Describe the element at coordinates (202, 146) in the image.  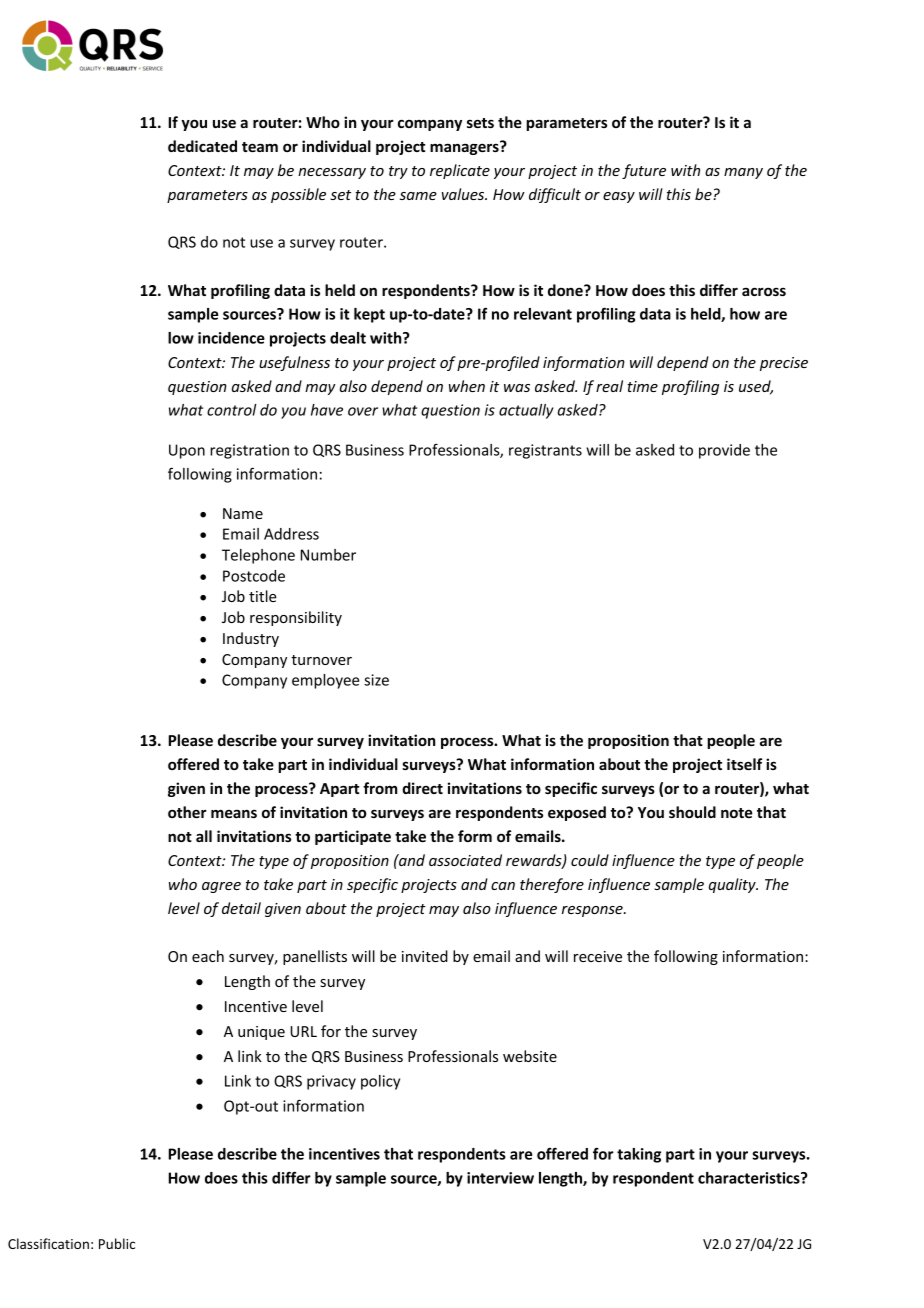
I see `dedicated` at that location.
